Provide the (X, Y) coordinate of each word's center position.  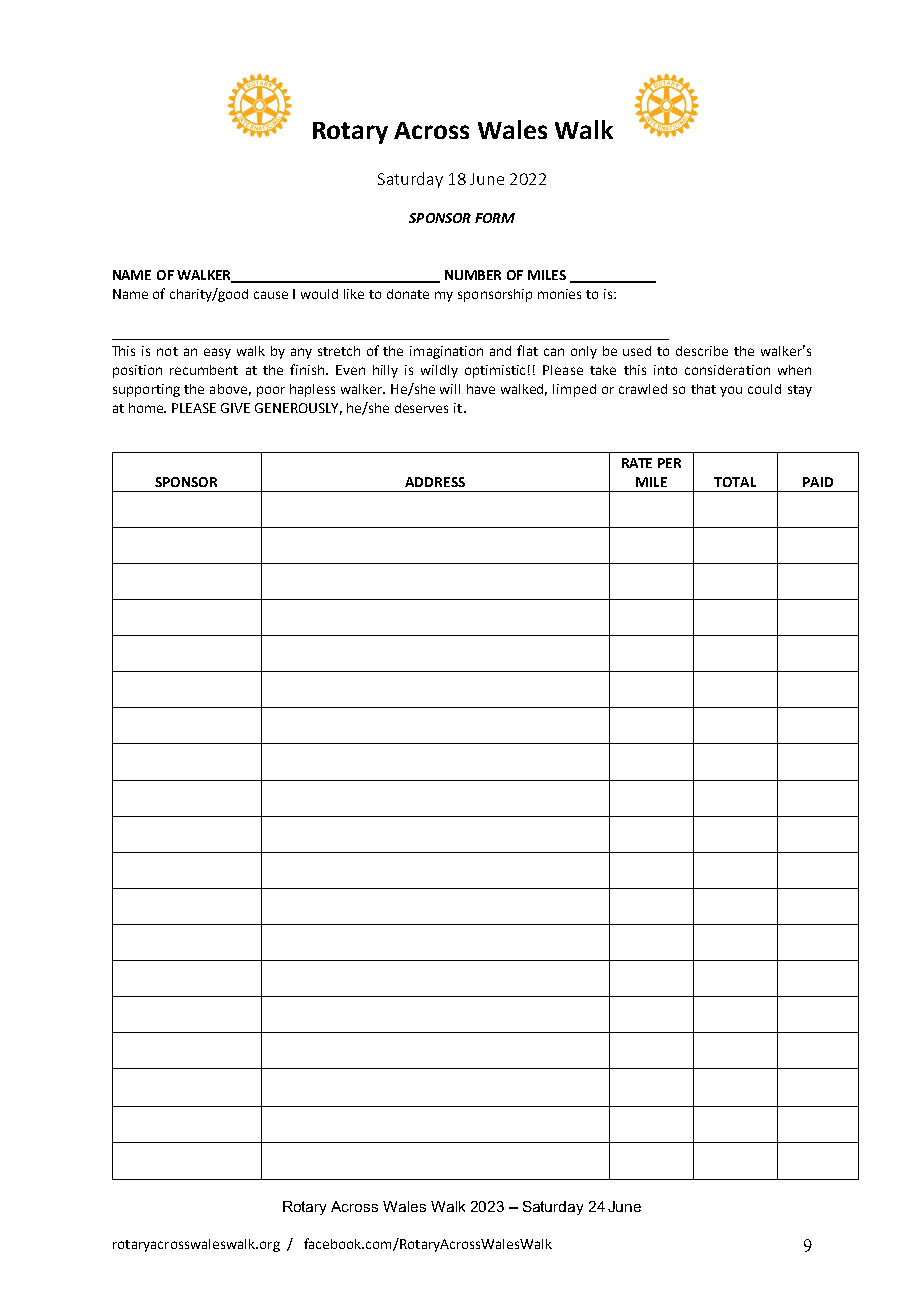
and (500, 351)
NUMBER (473, 275)
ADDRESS (435, 482)
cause (271, 295)
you (731, 391)
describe (702, 351)
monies (559, 294)
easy (217, 353)
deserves (421, 408)
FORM (495, 218)
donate (408, 294)
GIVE (235, 408)
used (637, 351)
